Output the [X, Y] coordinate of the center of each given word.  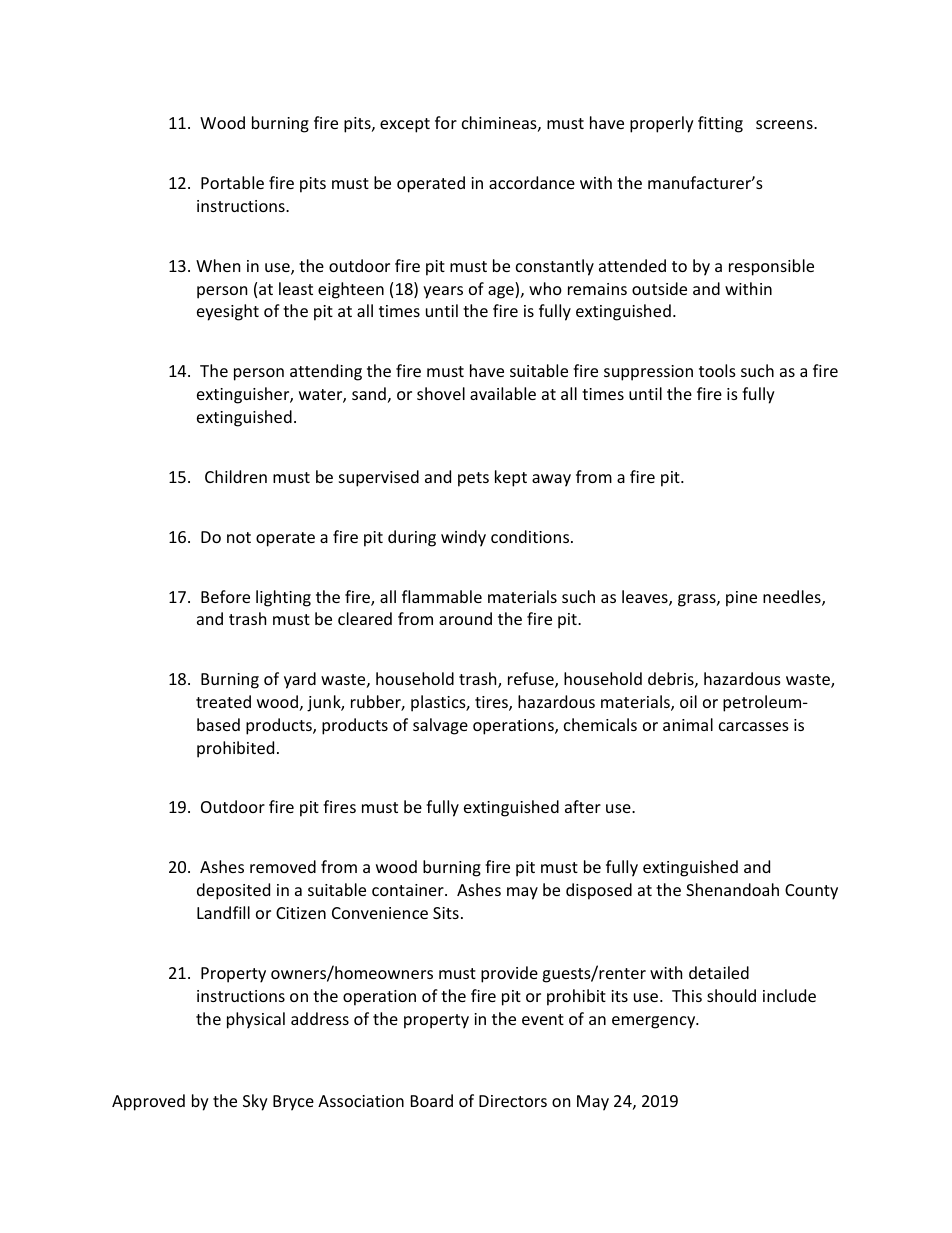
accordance [532, 182]
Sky [255, 1102]
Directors [513, 1101]
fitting [720, 124]
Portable [232, 182]
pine [741, 599]
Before [225, 596]
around [465, 618]
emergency [655, 1022]
